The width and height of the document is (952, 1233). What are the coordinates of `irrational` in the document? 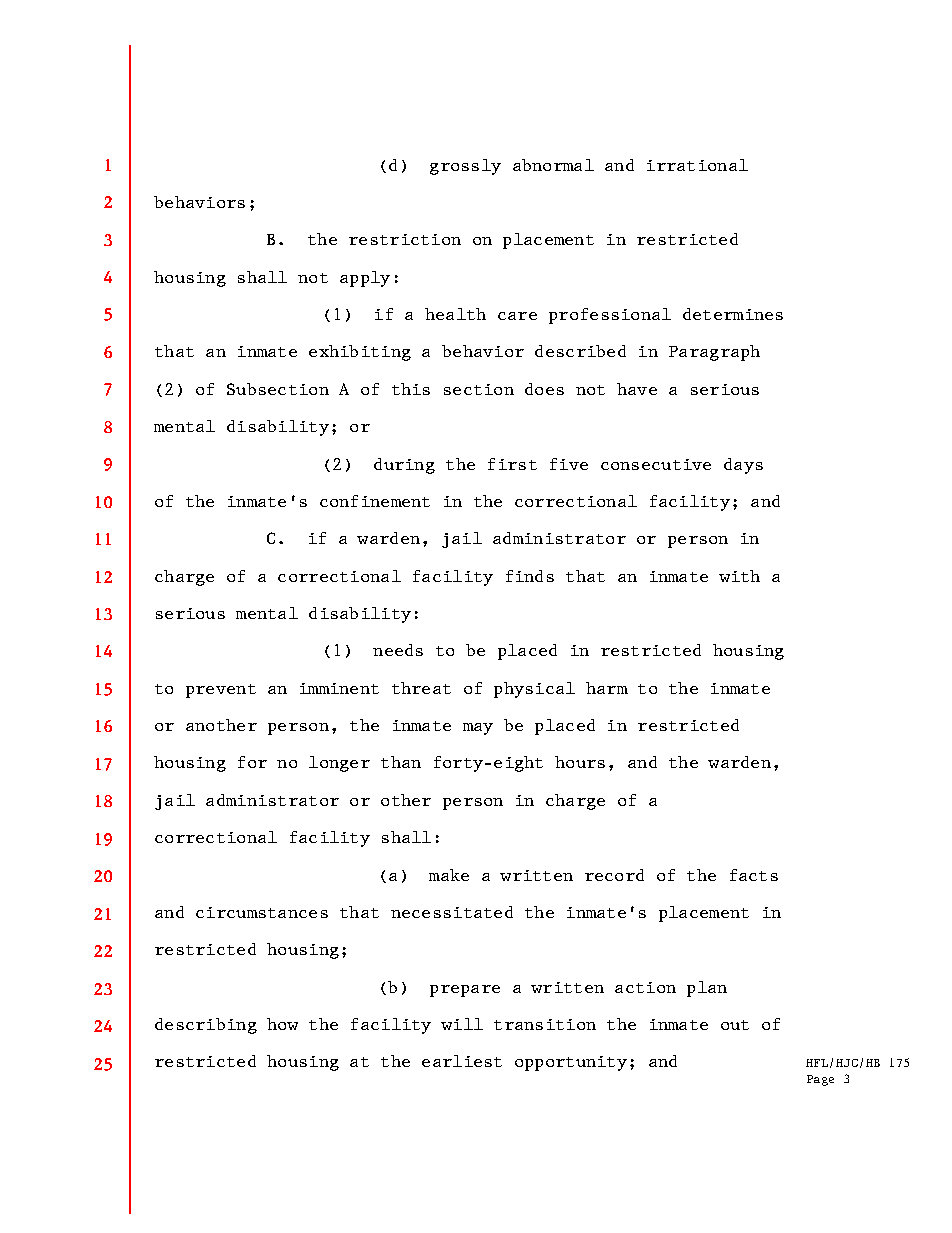 It's located at (697, 165).
